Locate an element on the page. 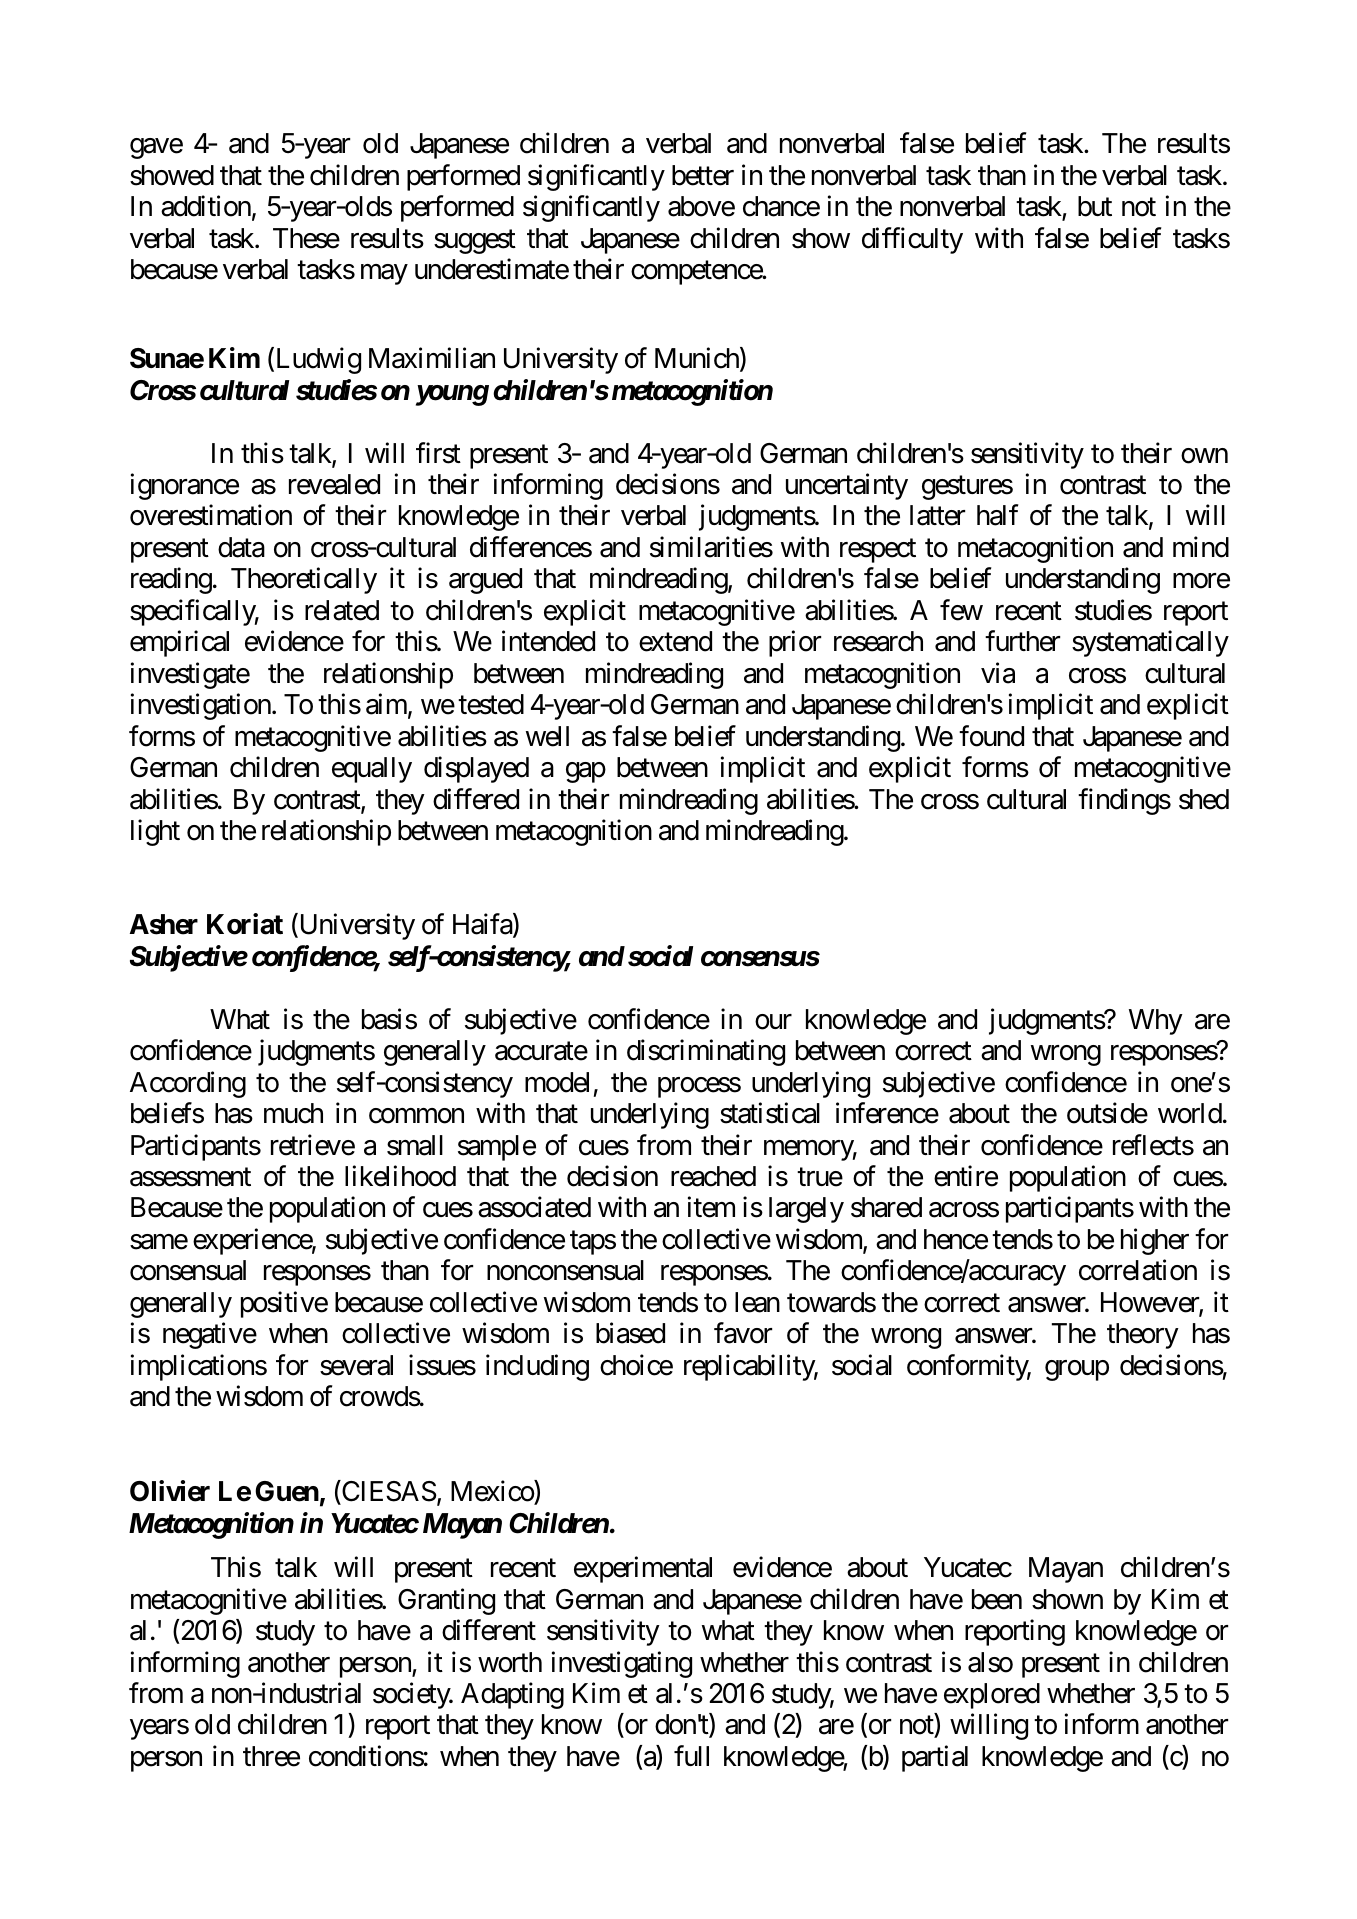 The width and height of the document is (1357, 1919). item is located at coordinates (711, 1207).
